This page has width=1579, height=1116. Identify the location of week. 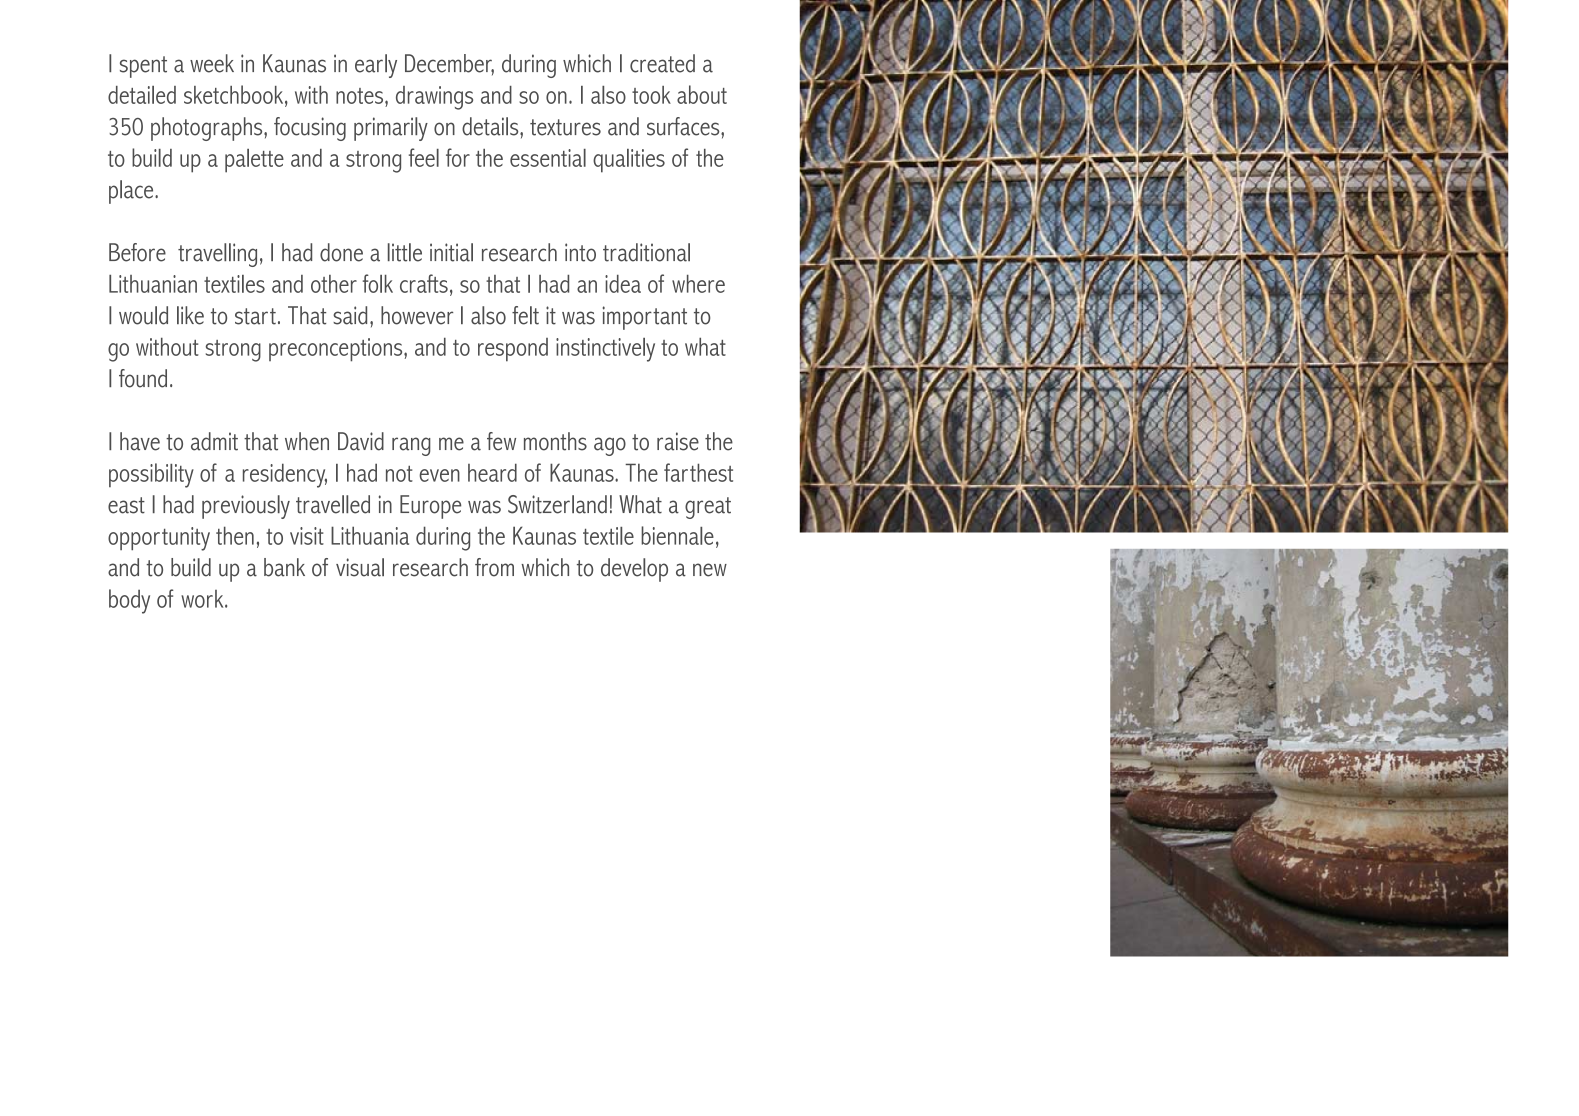
(212, 63).
